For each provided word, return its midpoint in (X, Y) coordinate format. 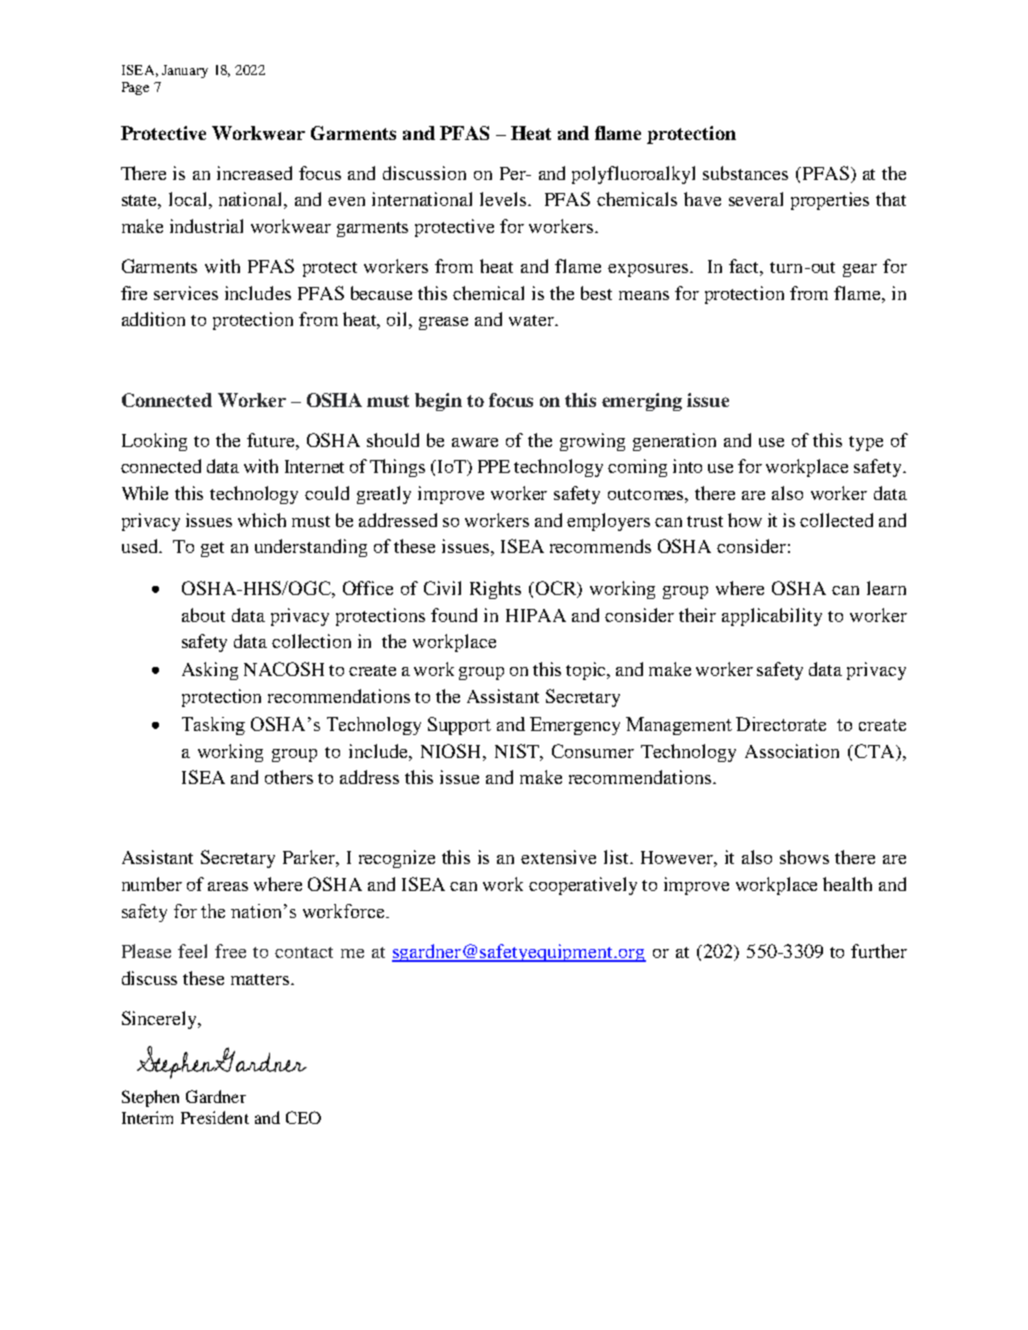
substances (745, 173)
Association (792, 751)
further (879, 951)
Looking (154, 442)
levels (504, 199)
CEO (303, 1117)
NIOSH (452, 751)
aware (475, 442)
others (289, 777)
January (185, 71)
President (215, 1117)
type (866, 443)
